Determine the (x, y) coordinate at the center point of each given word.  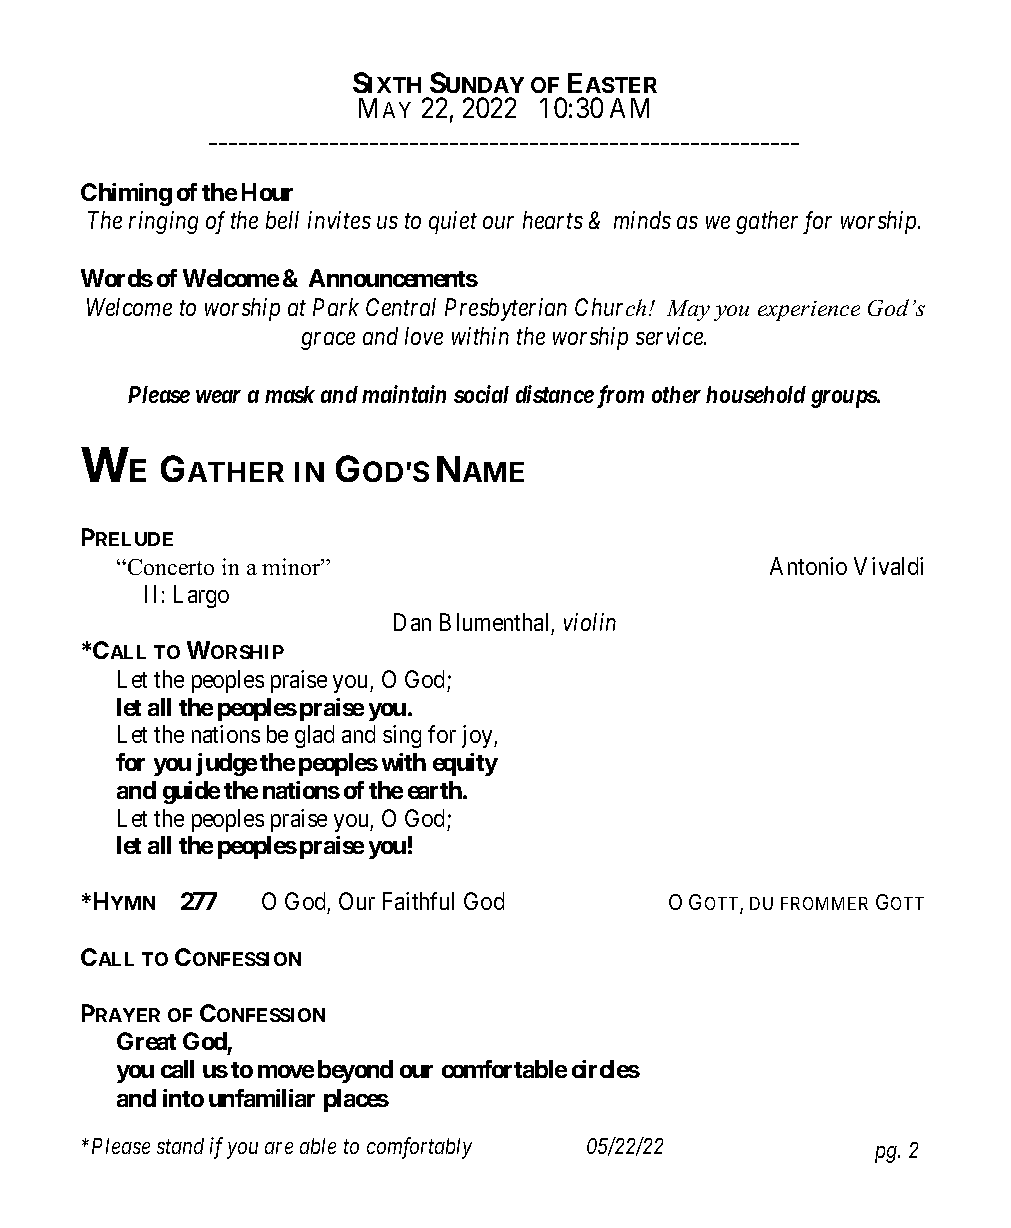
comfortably (419, 1148)
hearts (553, 220)
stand (180, 1146)
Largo (201, 596)
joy (478, 736)
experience (809, 311)
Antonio (808, 566)
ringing (163, 223)
